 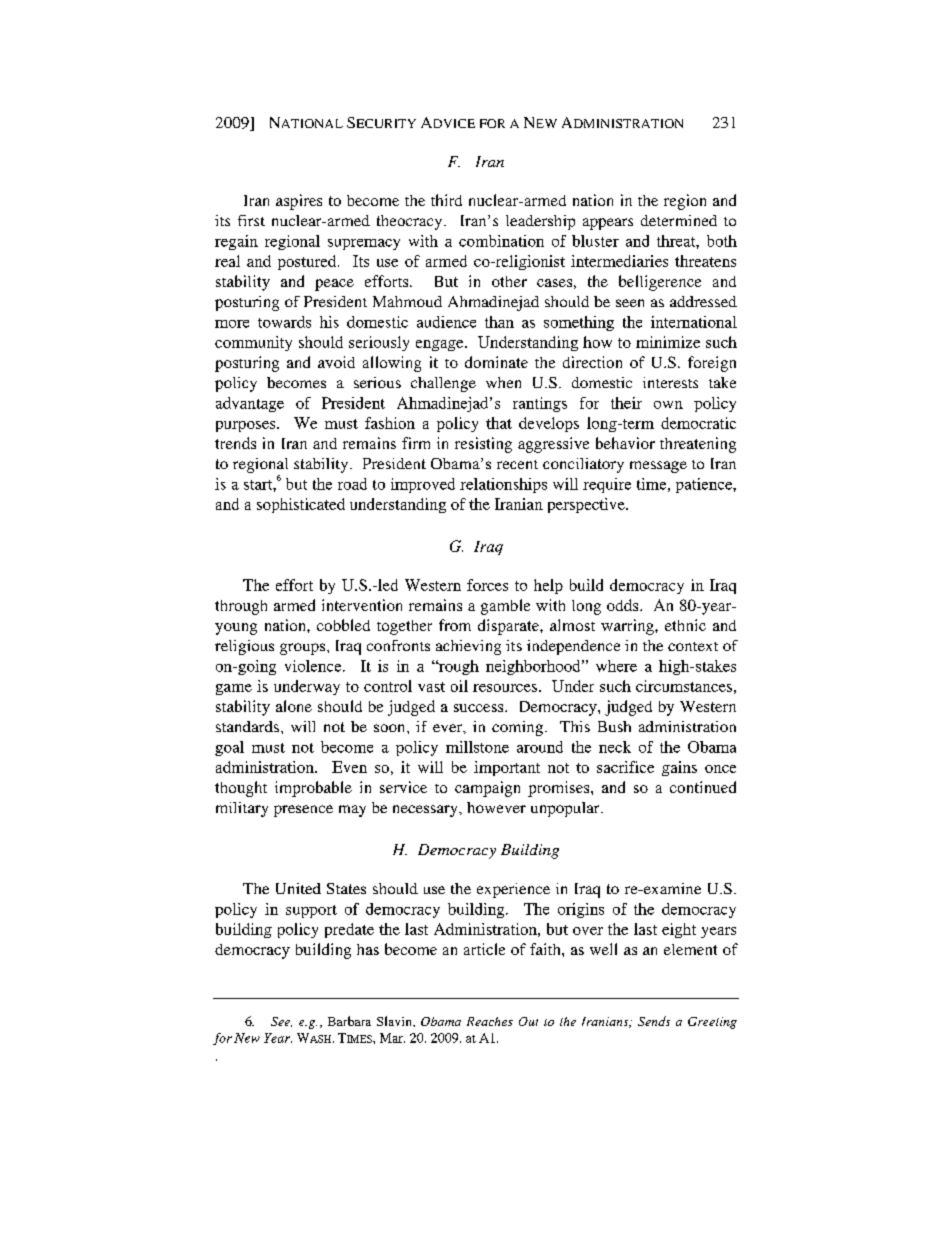 I want to click on sophisticated, so click(x=301, y=505).
